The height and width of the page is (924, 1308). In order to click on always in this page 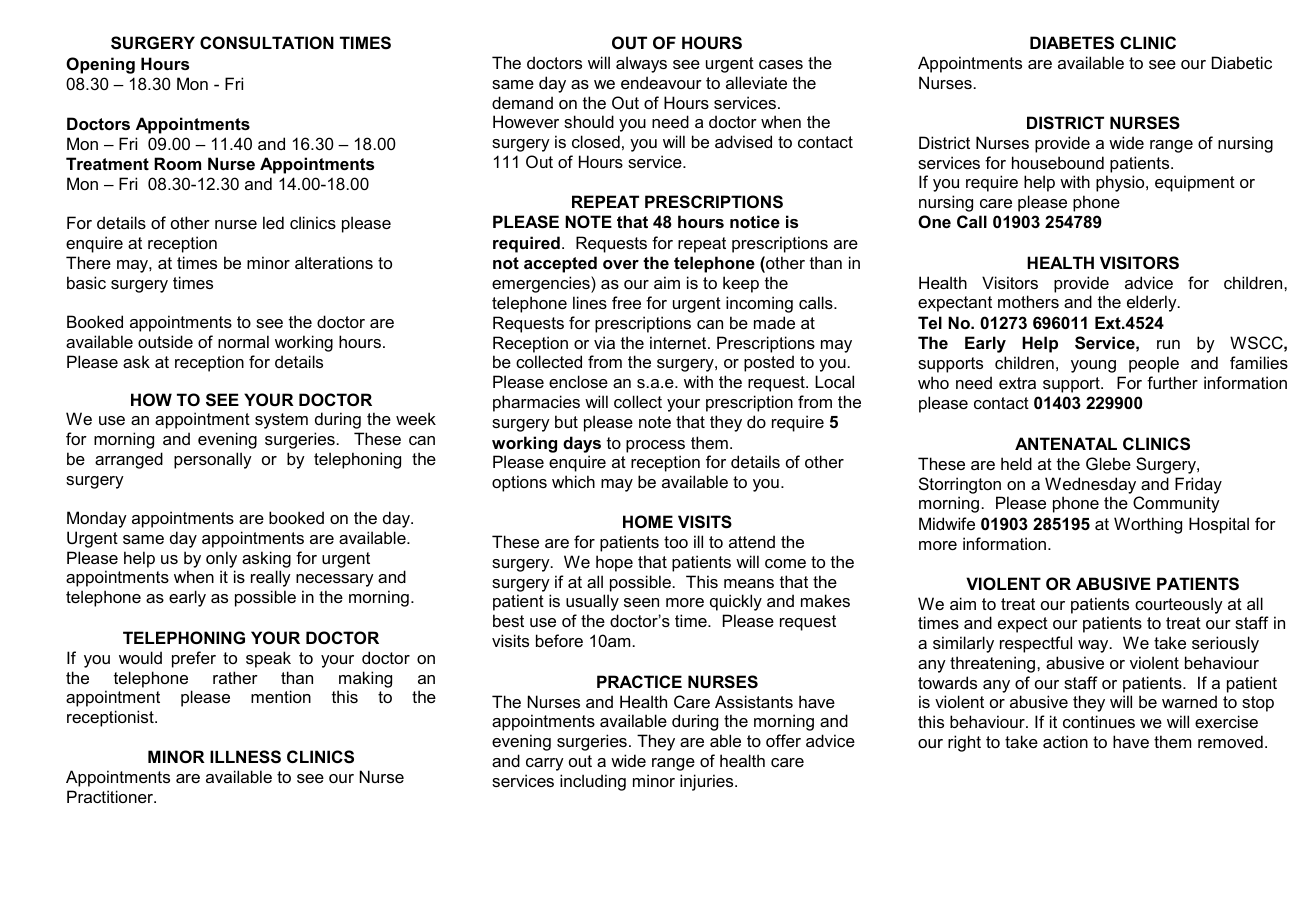, I will do `click(641, 64)`.
